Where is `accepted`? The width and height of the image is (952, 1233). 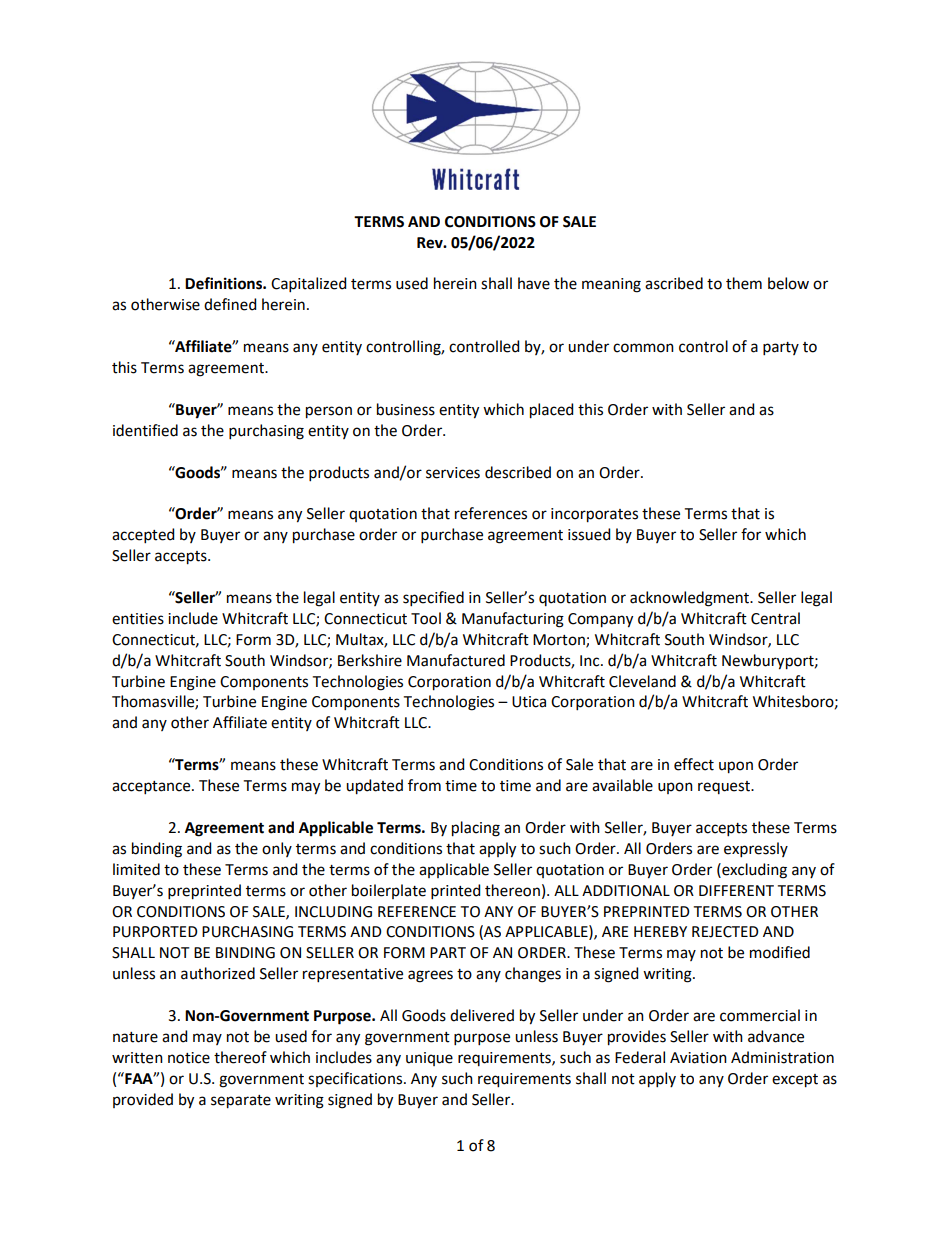
accepted is located at coordinates (143, 535).
